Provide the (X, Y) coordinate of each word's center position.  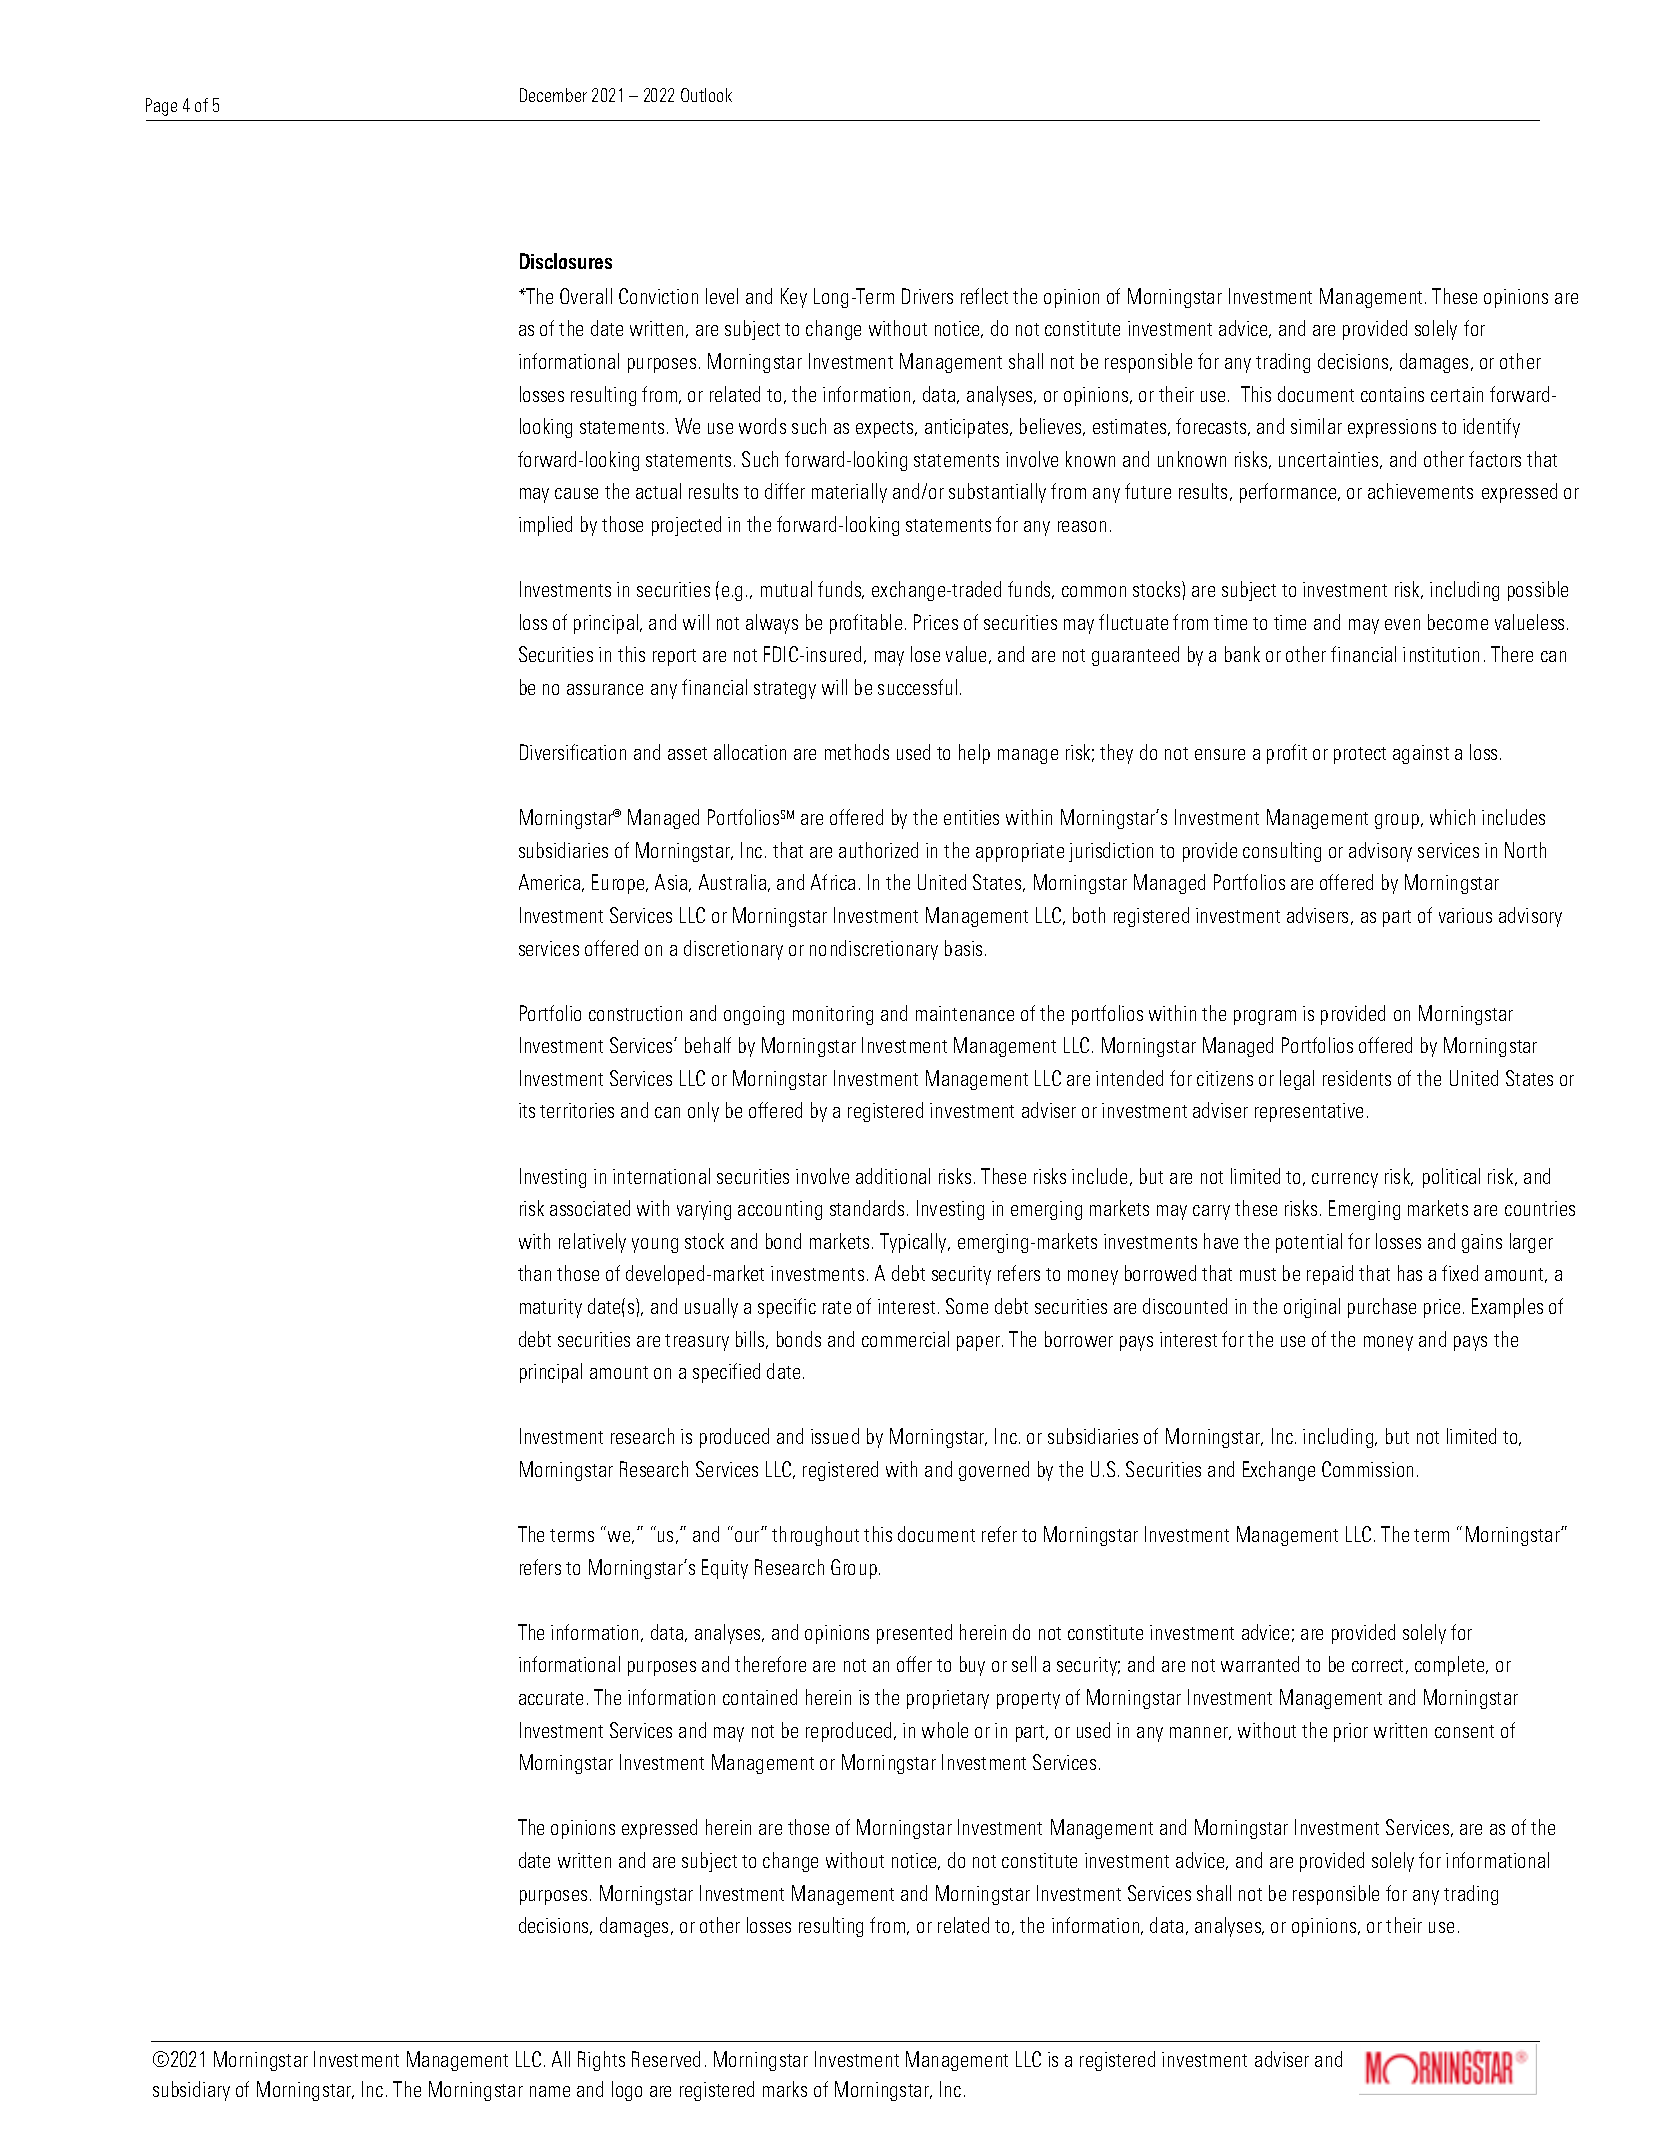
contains (1392, 394)
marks (785, 2089)
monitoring (833, 1015)
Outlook (706, 95)
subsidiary (191, 2091)
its (527, 1110)
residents (1357, 1078)
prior (1351, 1732)
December (553, 95)
